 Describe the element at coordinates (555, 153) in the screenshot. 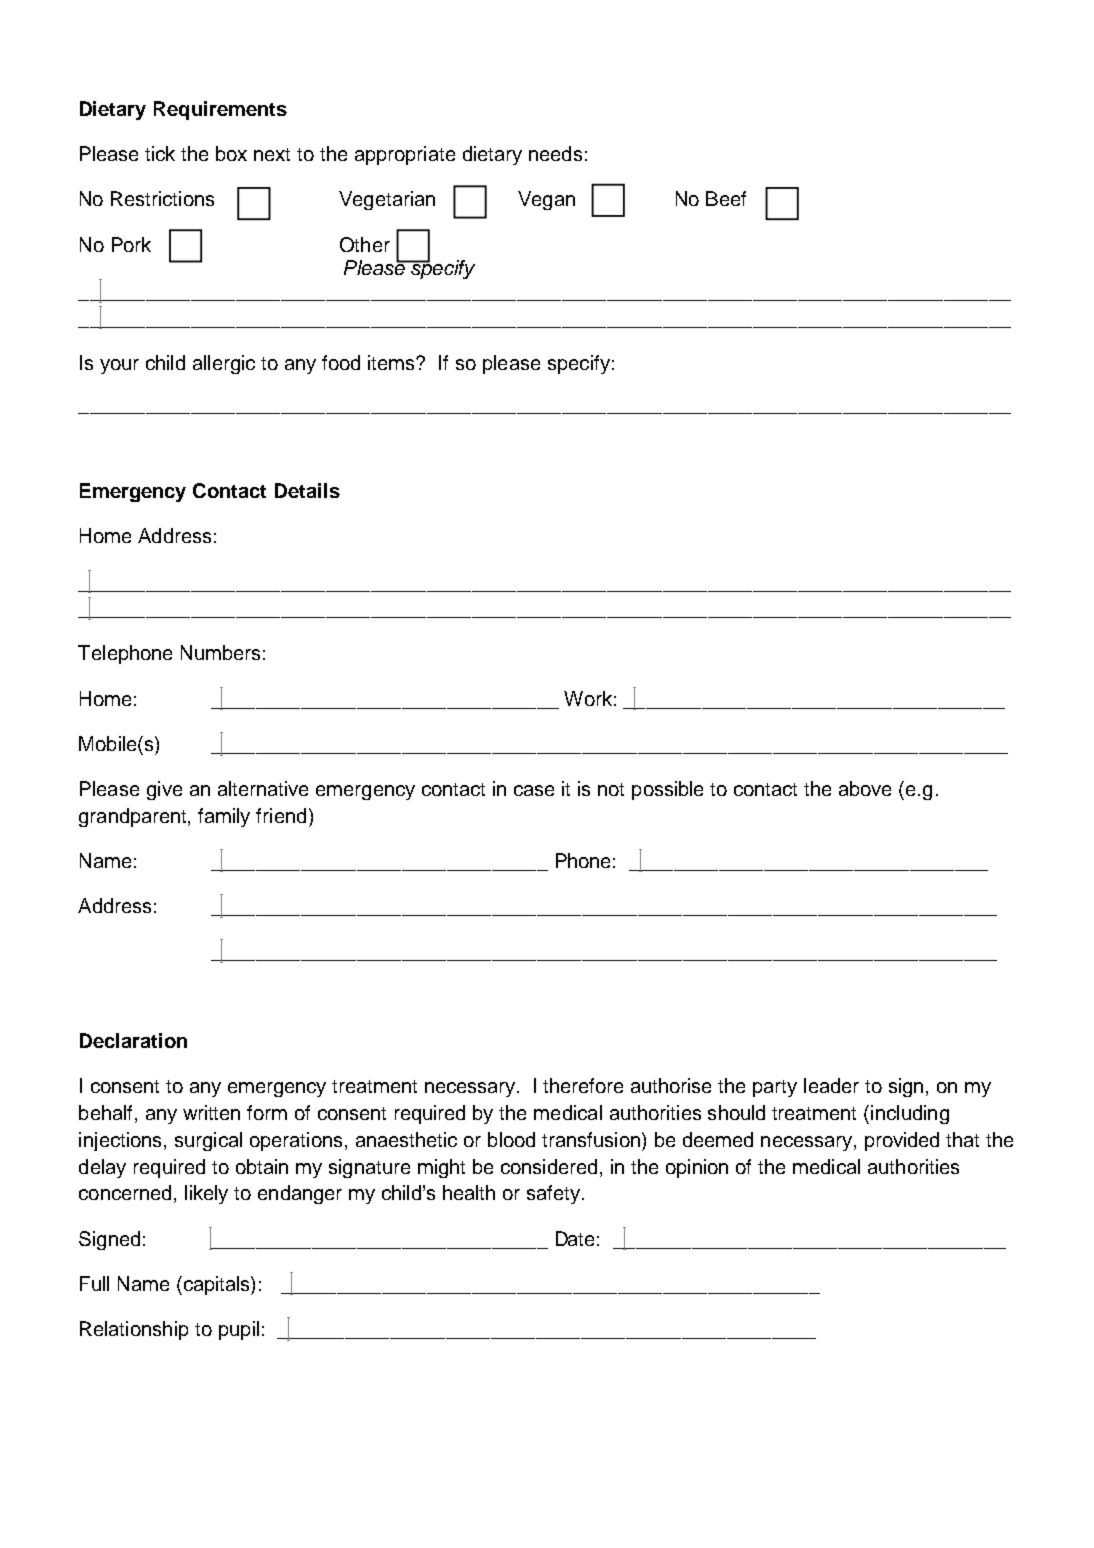

I see `needs` at that location.
